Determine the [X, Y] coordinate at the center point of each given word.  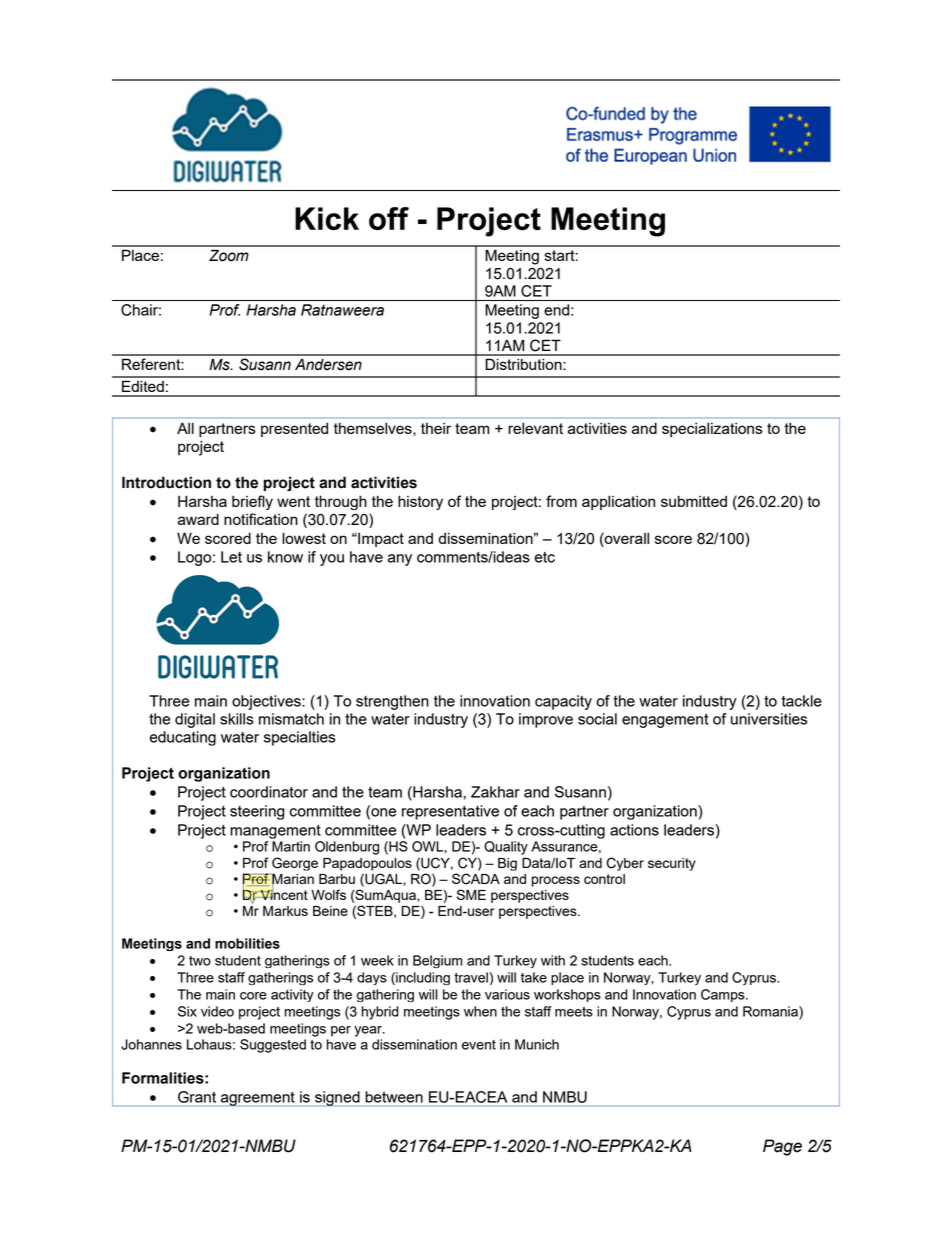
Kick [327, 218]
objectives [267, 702]
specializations [712, 429]
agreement [258, 1099]
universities [769, 719]
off [389, 218]
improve [546, 720]
